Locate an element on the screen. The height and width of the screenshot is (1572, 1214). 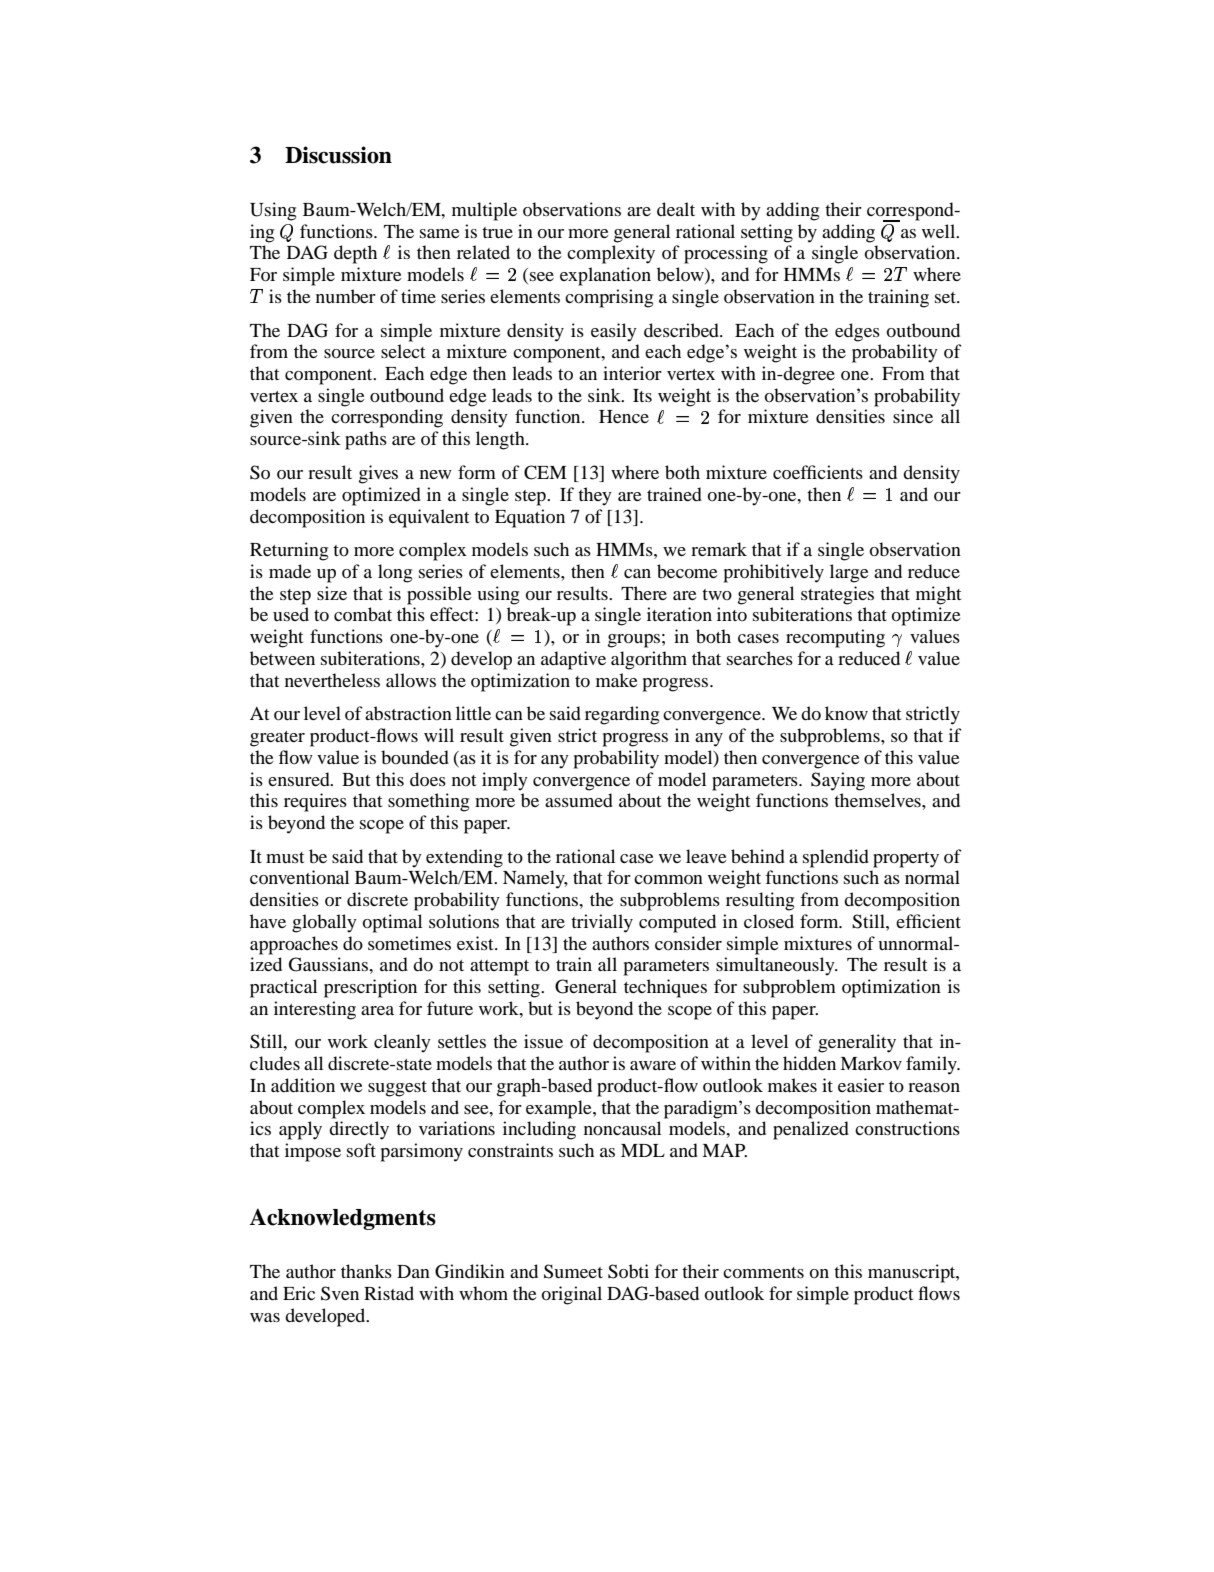
Discussion is located at coordinates (338, 155).
